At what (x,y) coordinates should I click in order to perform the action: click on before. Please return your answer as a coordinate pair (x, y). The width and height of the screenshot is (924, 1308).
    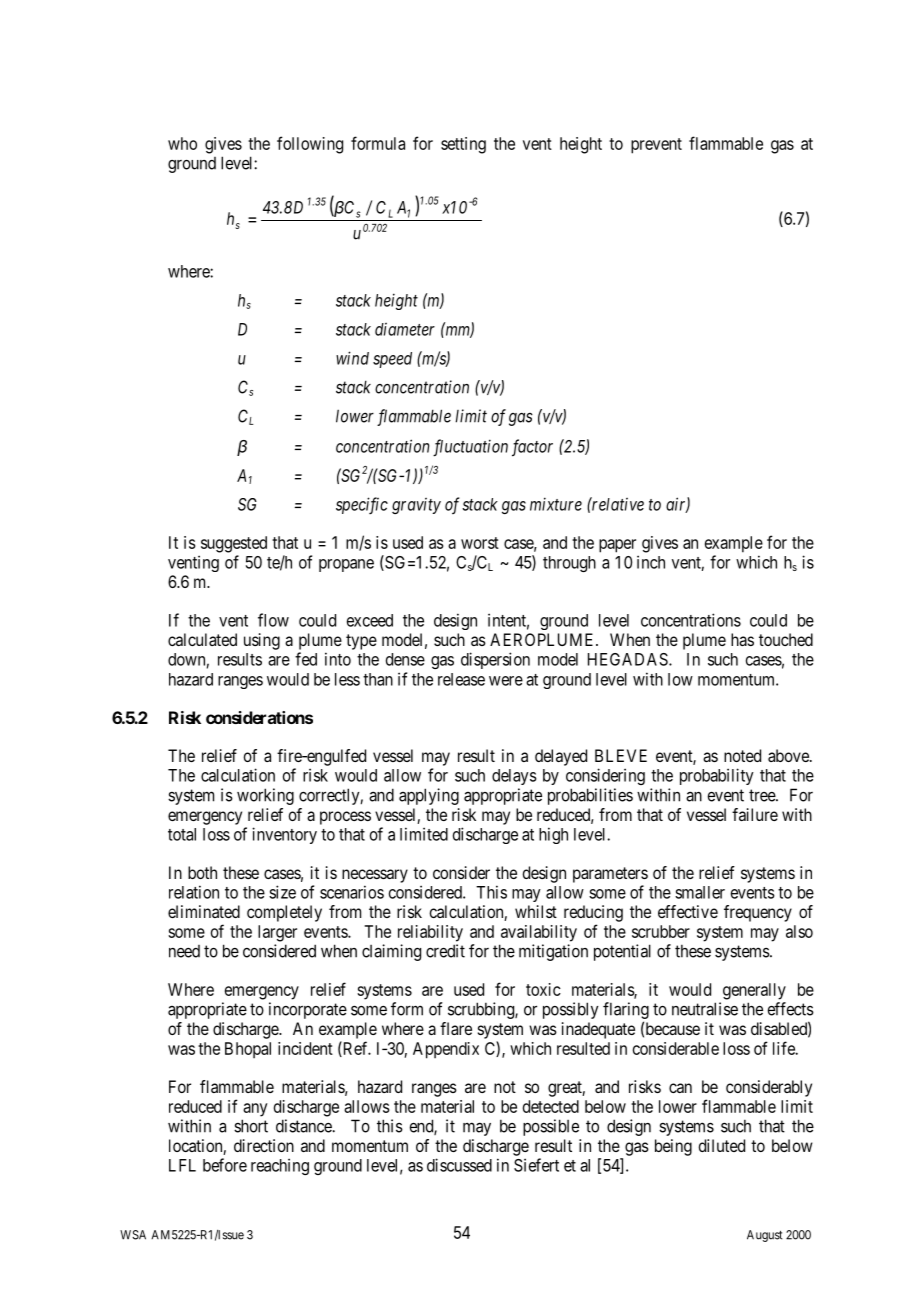
    Looking at the image, I should click on (225, 1165).
